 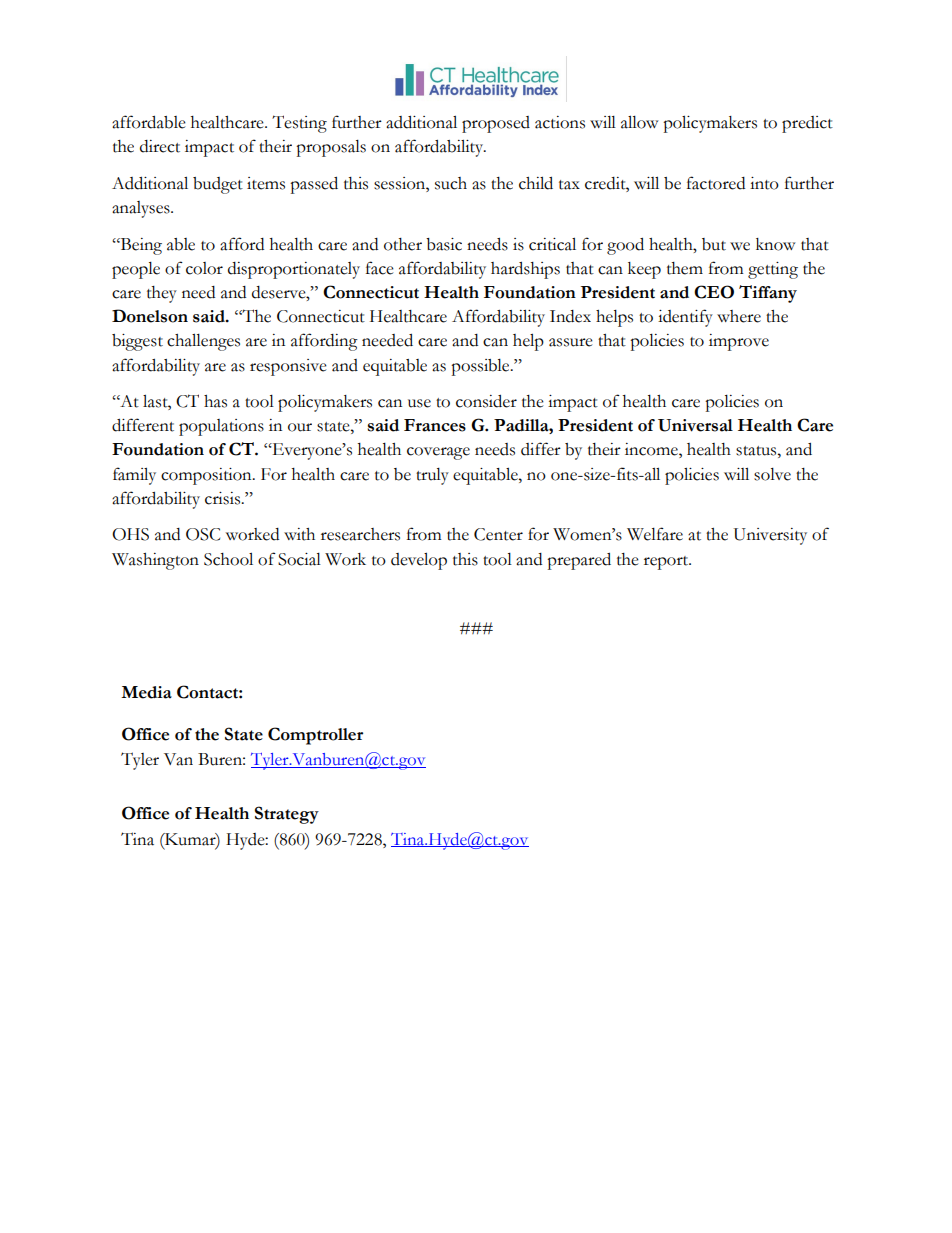 What do you see at coordinates (160, 146) in the document?
I see `direct` at bounding box center [160, 146].
